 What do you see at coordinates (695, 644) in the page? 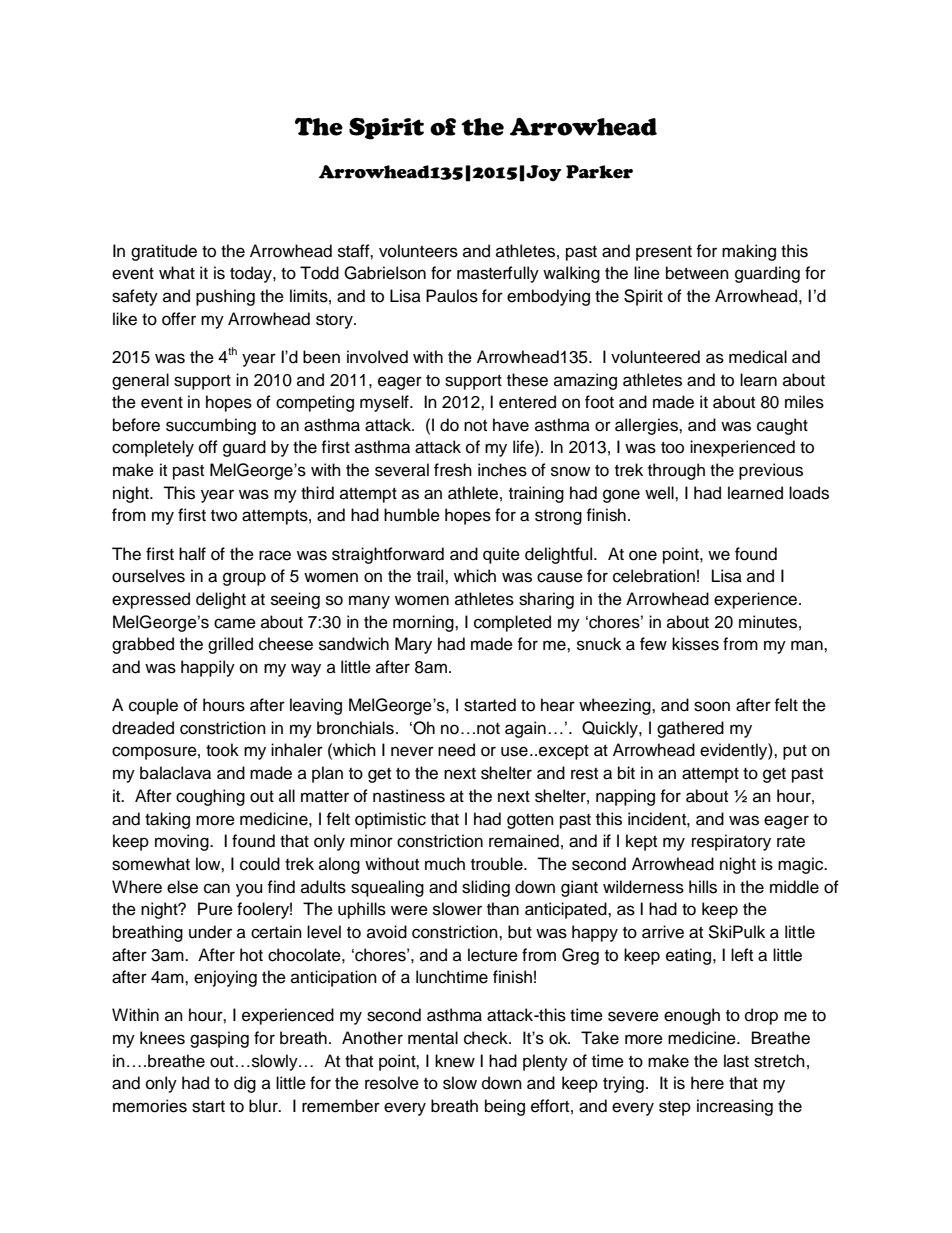
I see `kisses` at bounding box center [695, 644].
